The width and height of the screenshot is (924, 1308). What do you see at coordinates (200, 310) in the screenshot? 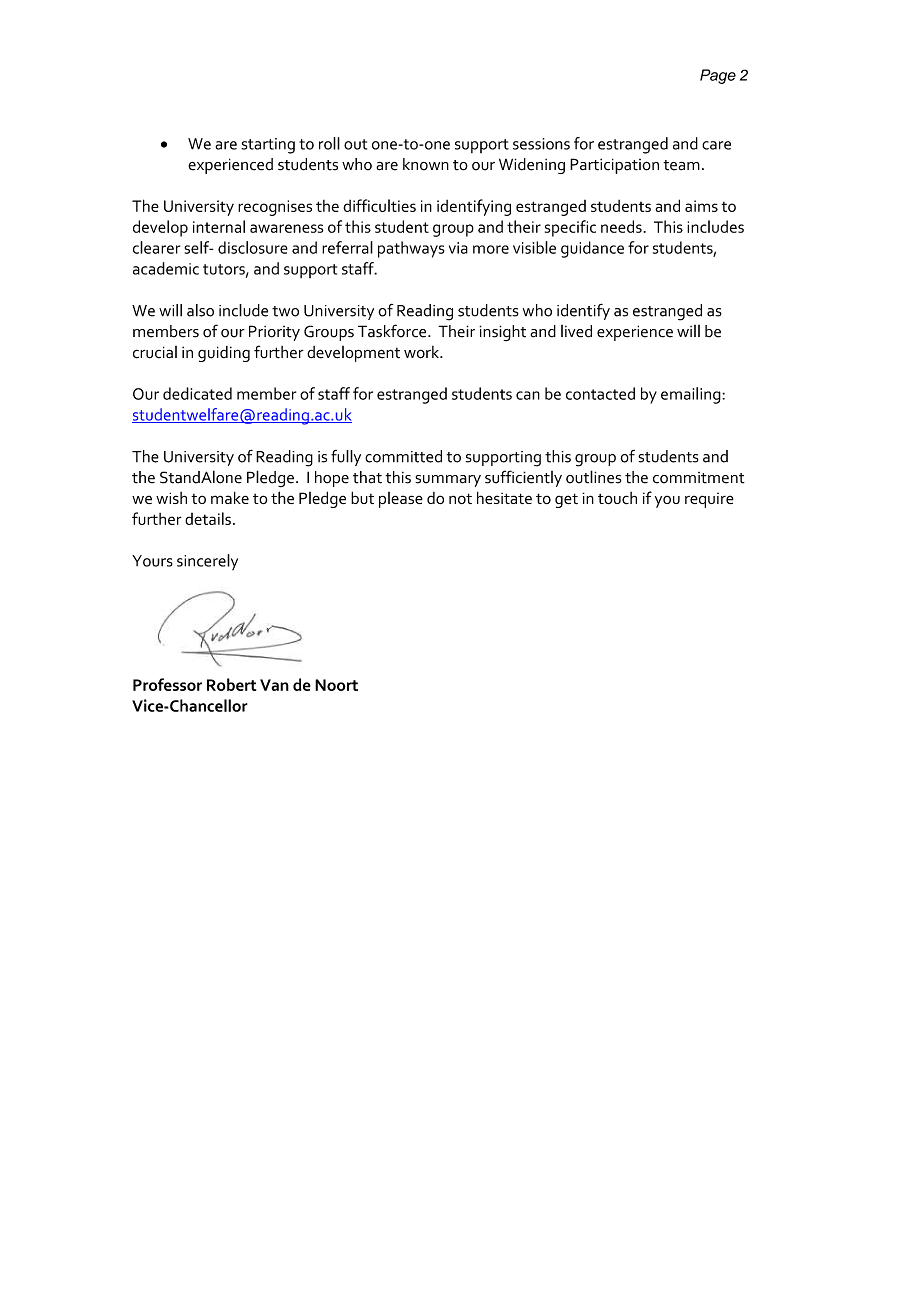
I see `also` at bounding box center [200, 310].
